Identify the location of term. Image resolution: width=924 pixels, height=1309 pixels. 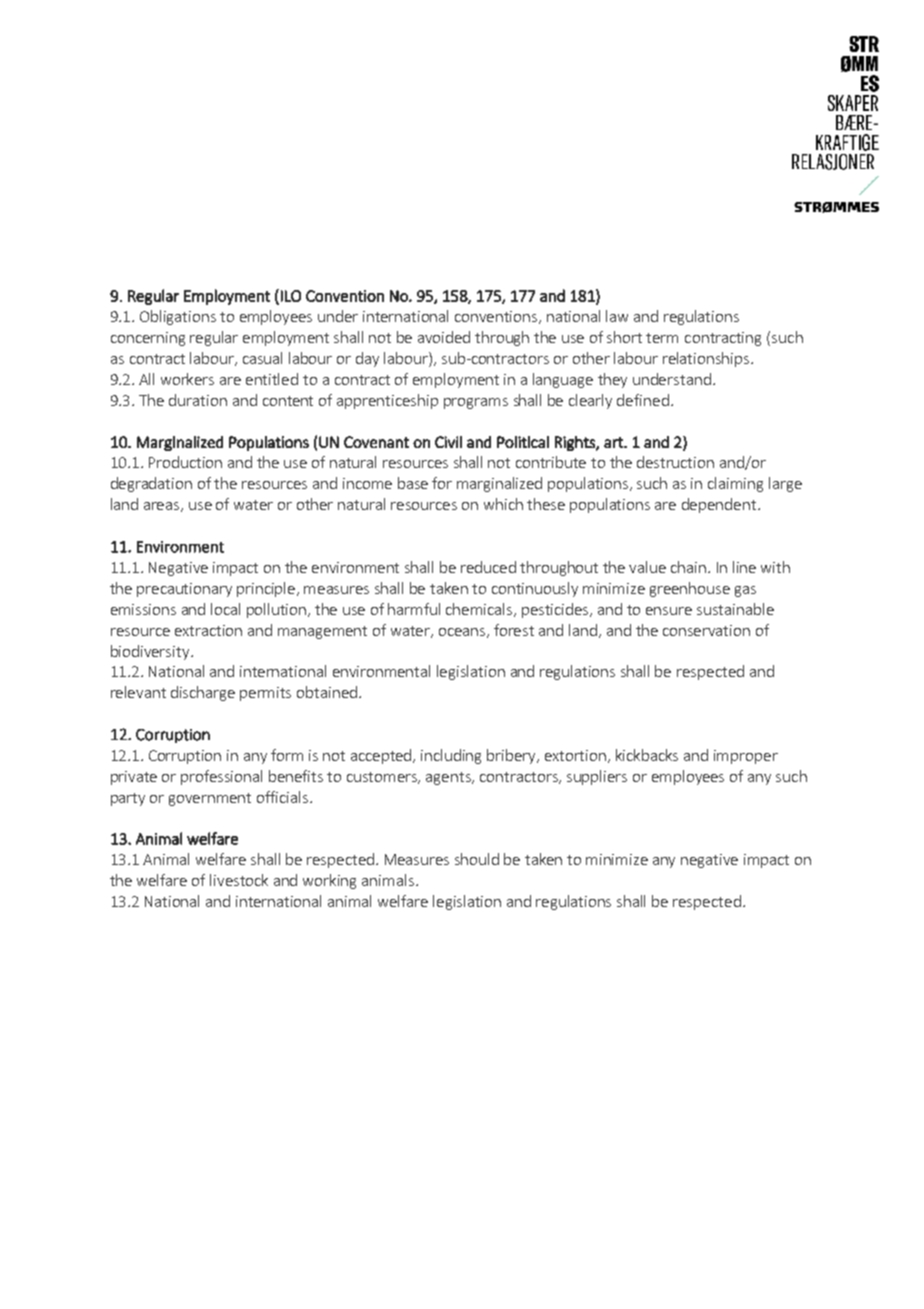
(662, 338).
